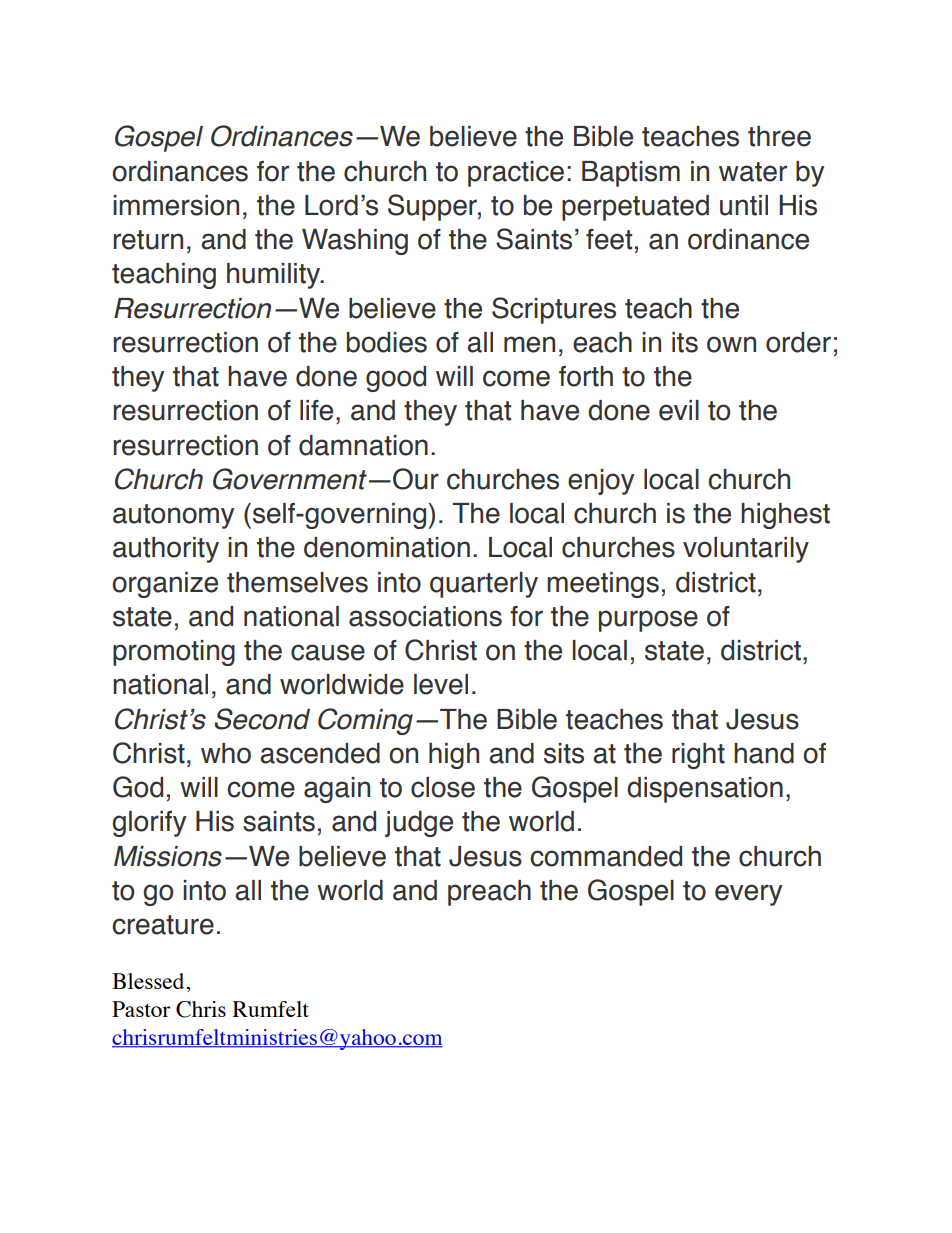 The width and height of the screenshot is (952, 1233). I want to click on close, so click(443, 787).
